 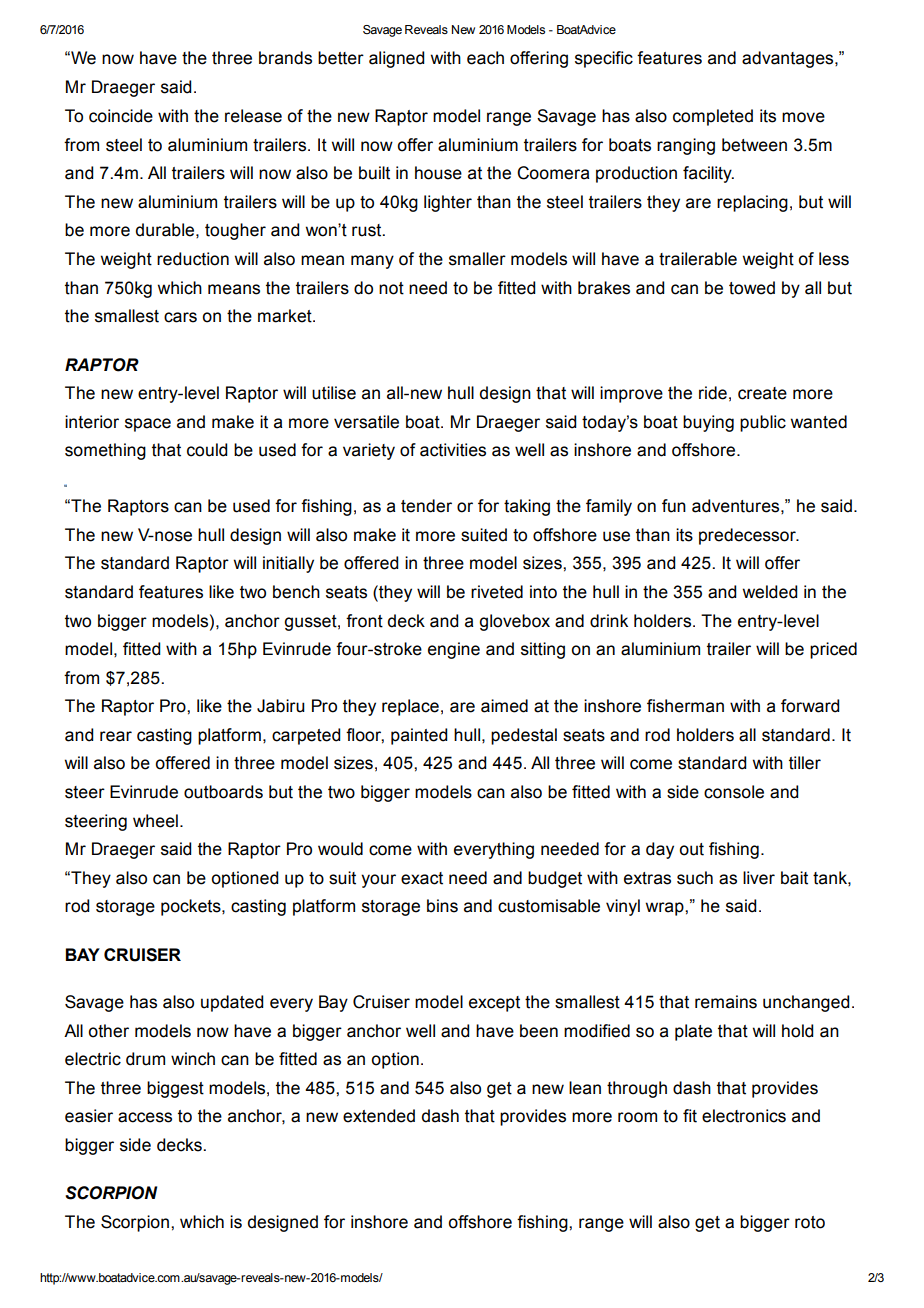 I want to click on exact, so click(x=422, y=878).
